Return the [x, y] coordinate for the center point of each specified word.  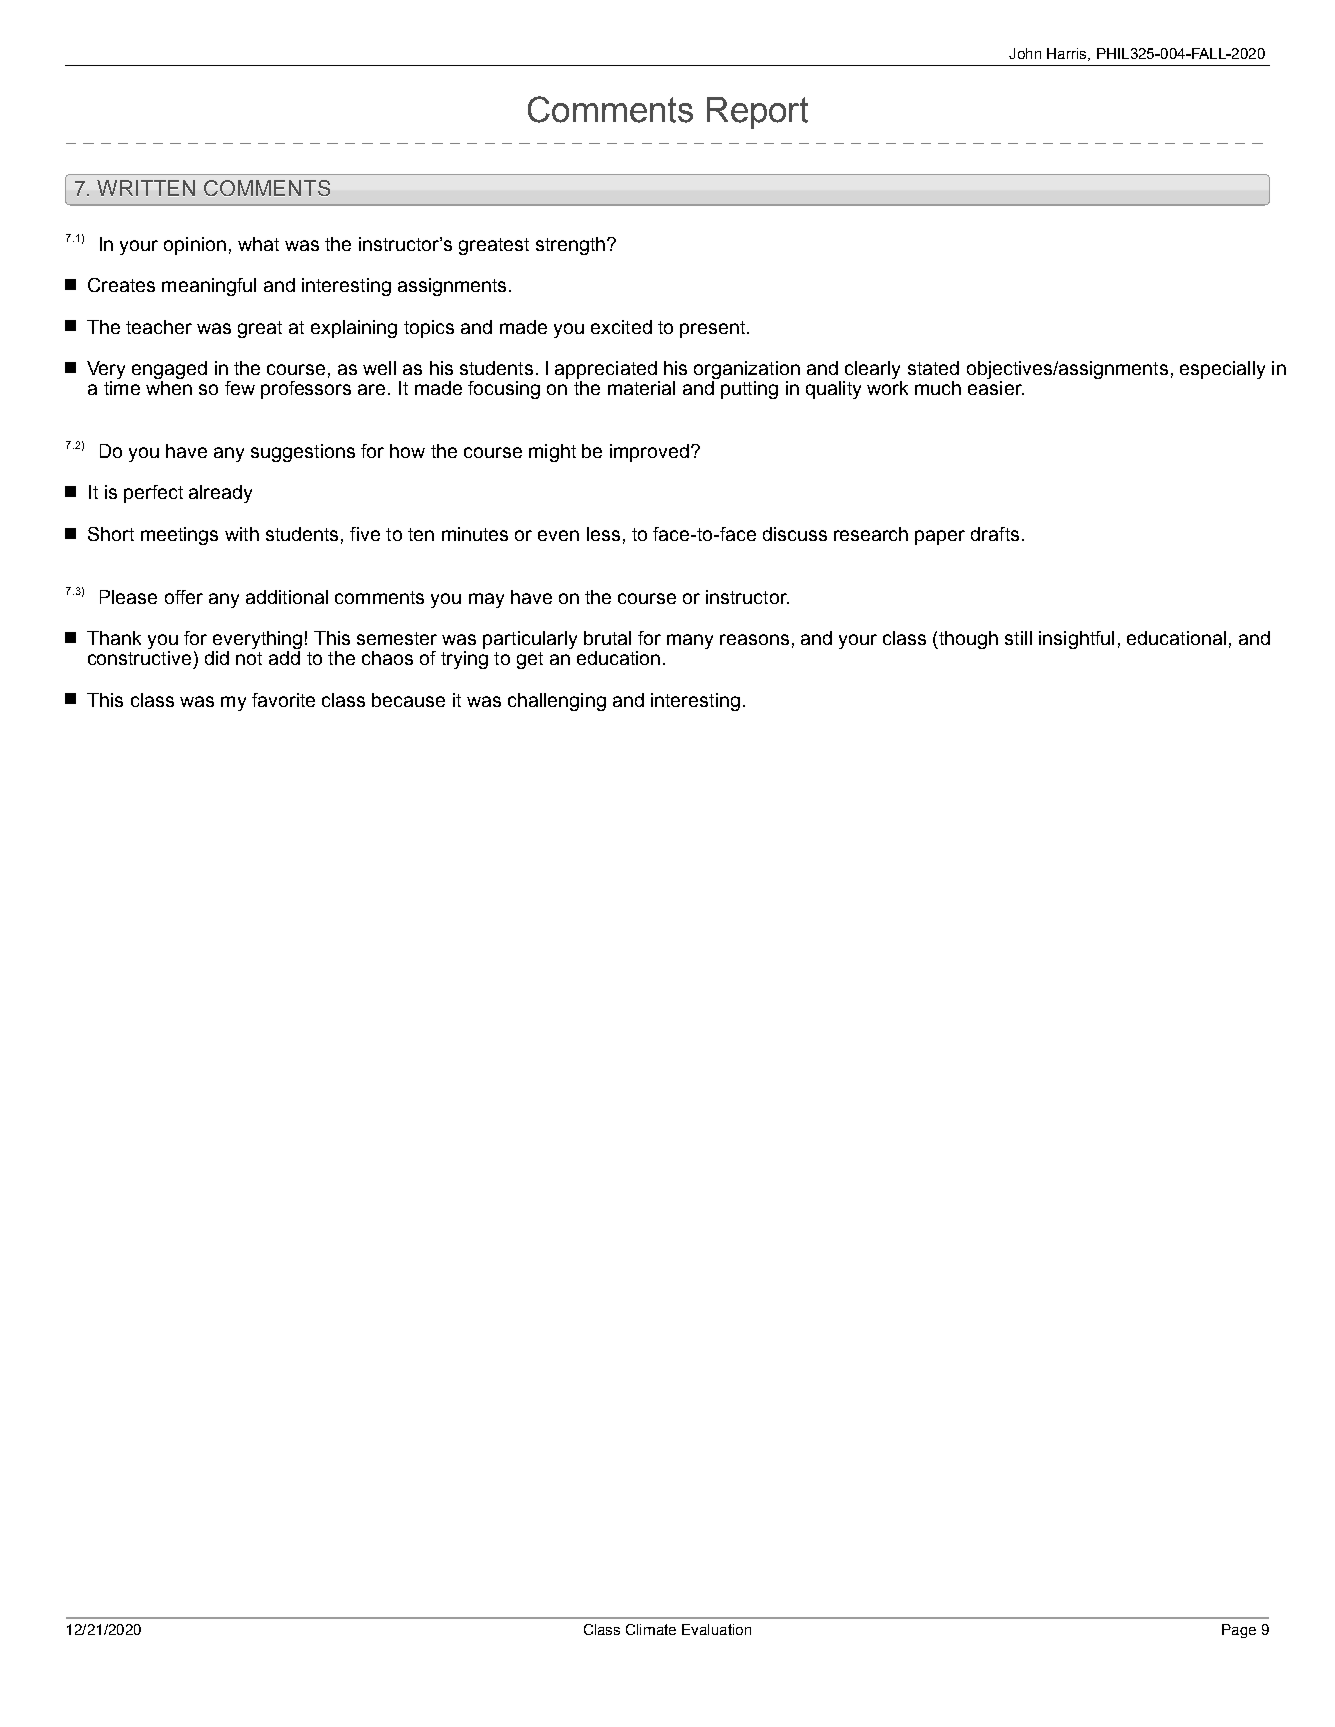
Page [1239, 1631]
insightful [1076, 640]
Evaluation [716, 1629]
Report [757, 113]
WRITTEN [146, 188]
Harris [1068, 54]
